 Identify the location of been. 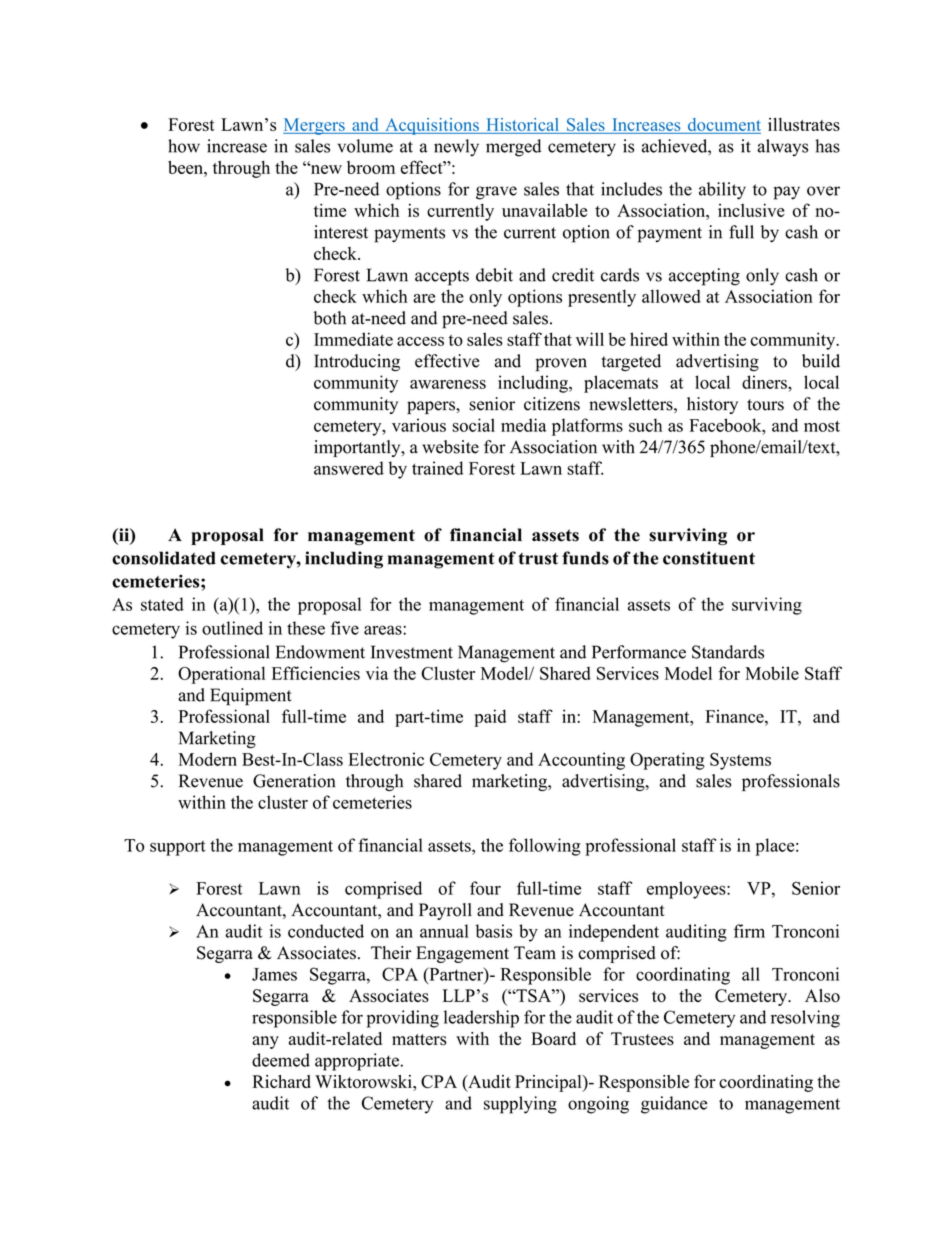
(186, 167).
